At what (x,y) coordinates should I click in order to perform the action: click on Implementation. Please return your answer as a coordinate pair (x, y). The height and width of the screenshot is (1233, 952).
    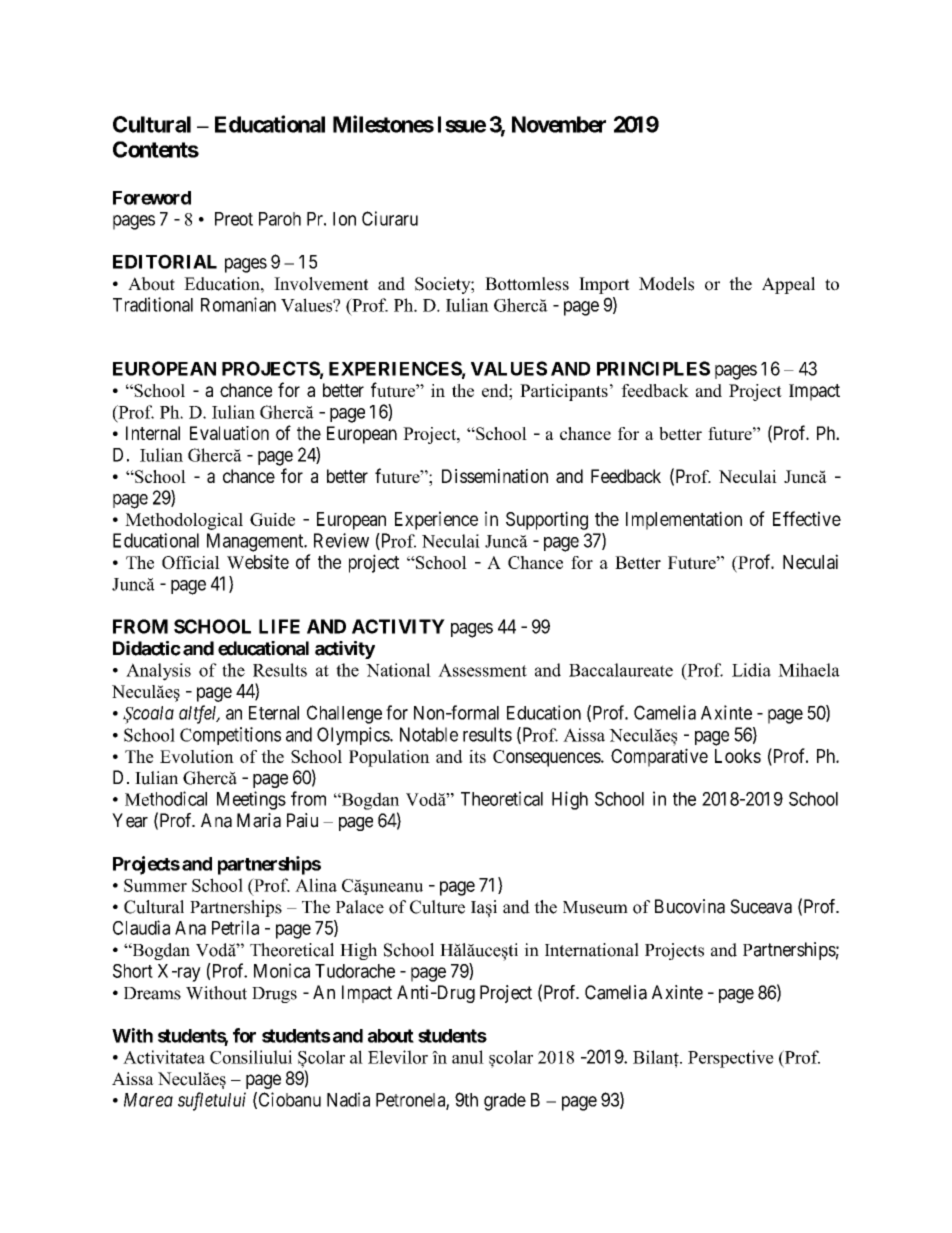
    Looking at the image, I should click on (684, 520).
